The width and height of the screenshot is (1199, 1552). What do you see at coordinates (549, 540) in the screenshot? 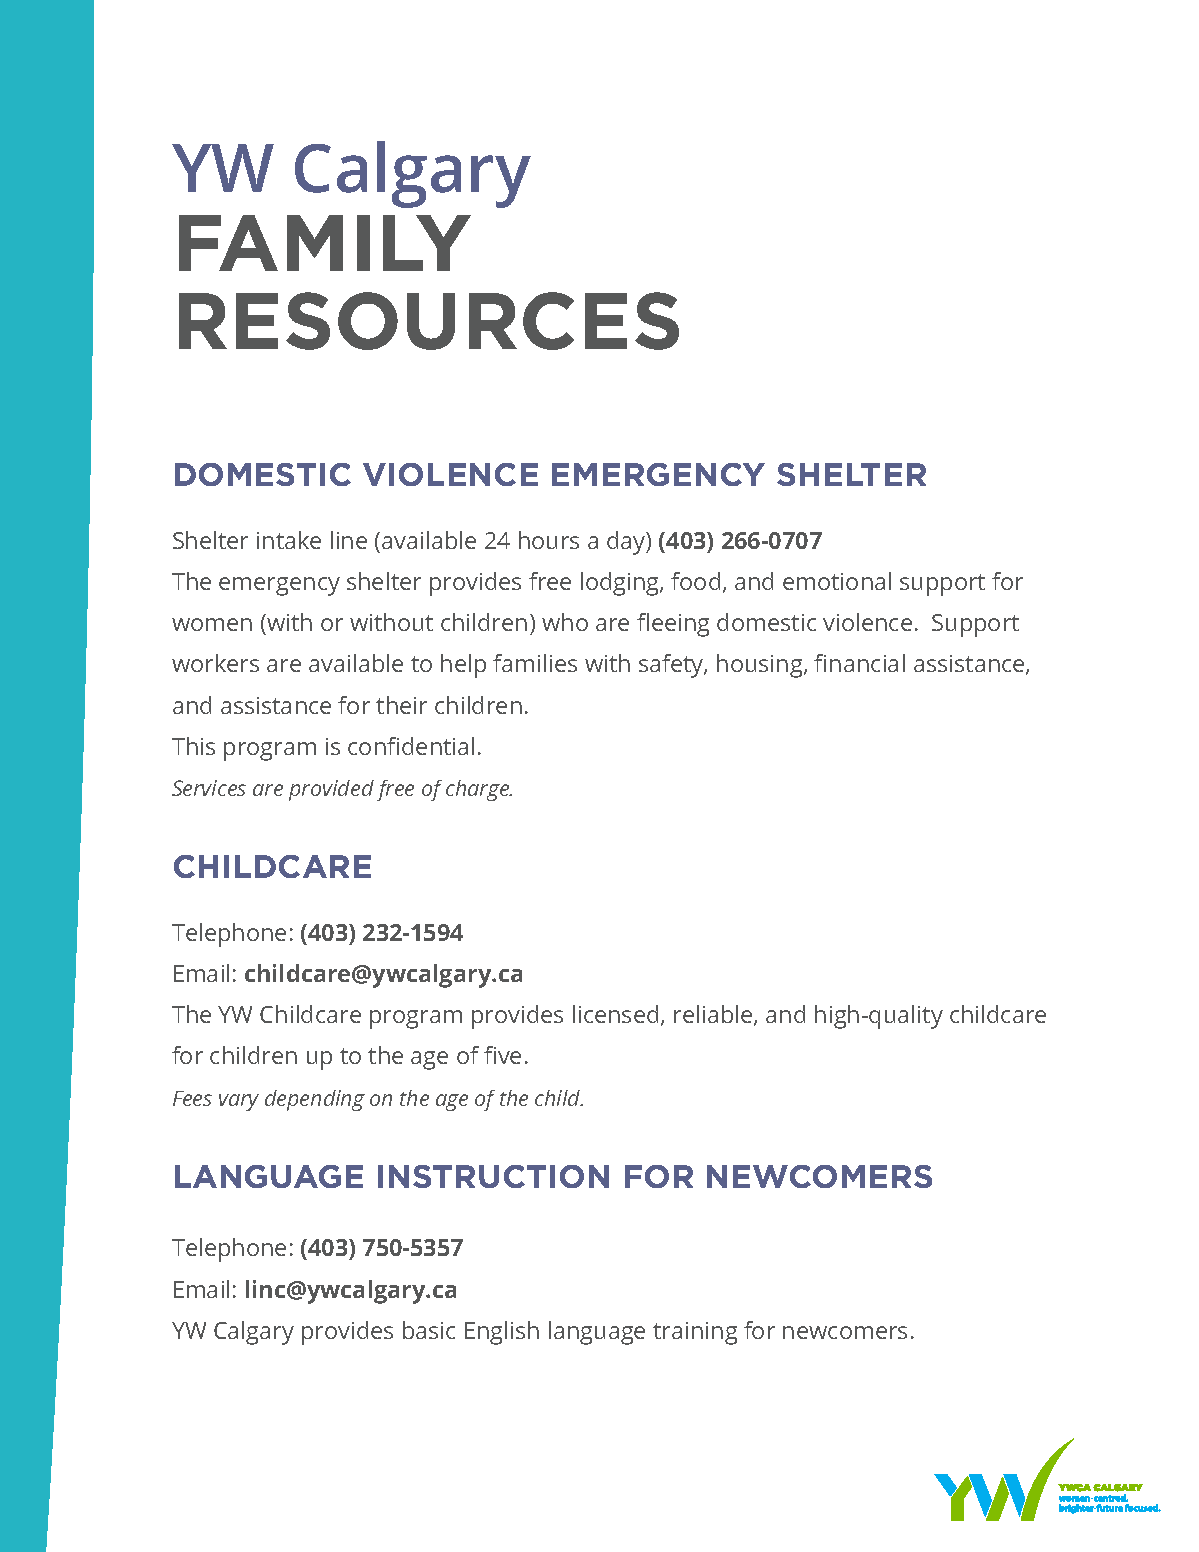
I see `hours` at bounding box center [549, 540].
